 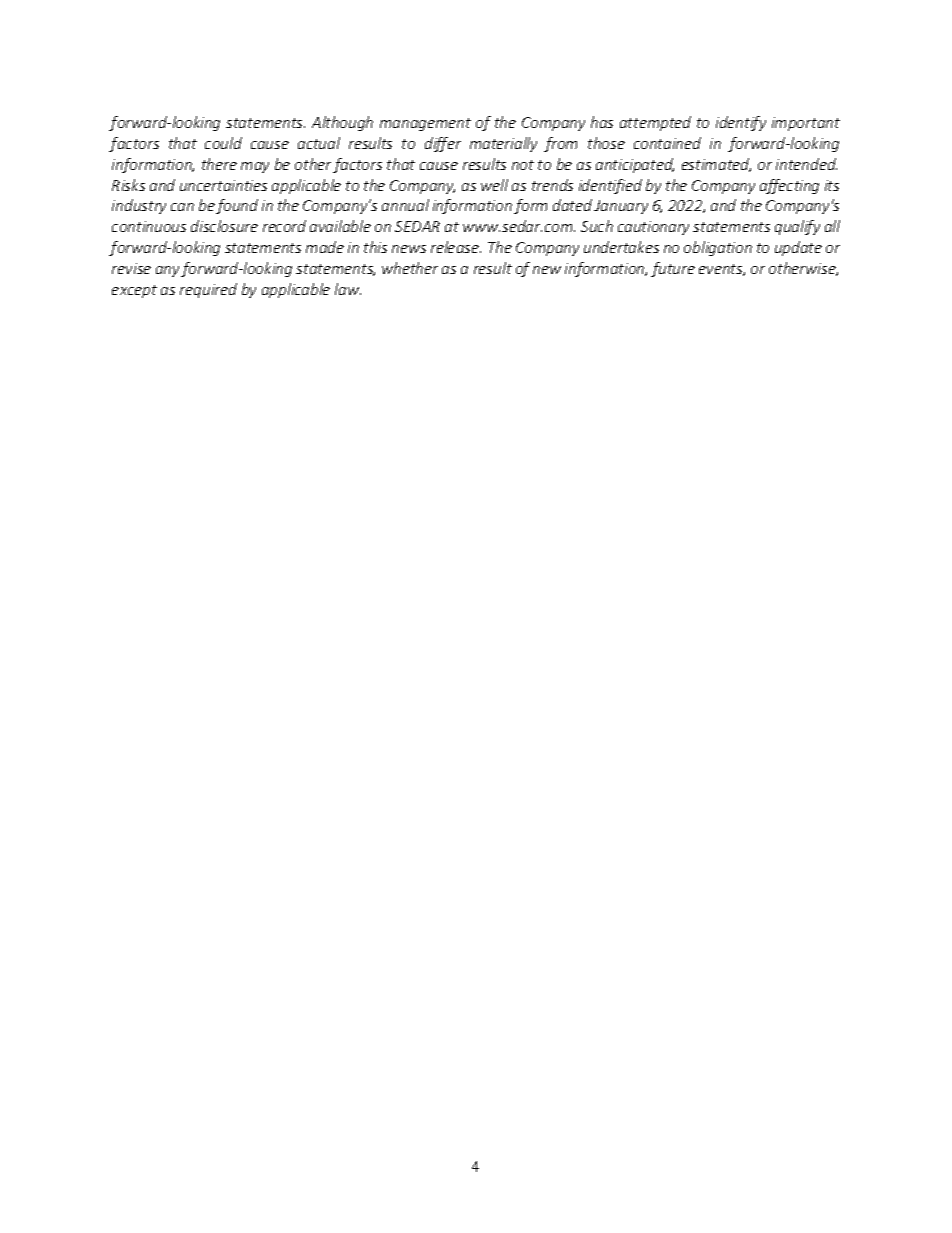 What do you see at coordinates (494, 185) in the screenshot?
I see `well` at bounding box center [494, 185].
